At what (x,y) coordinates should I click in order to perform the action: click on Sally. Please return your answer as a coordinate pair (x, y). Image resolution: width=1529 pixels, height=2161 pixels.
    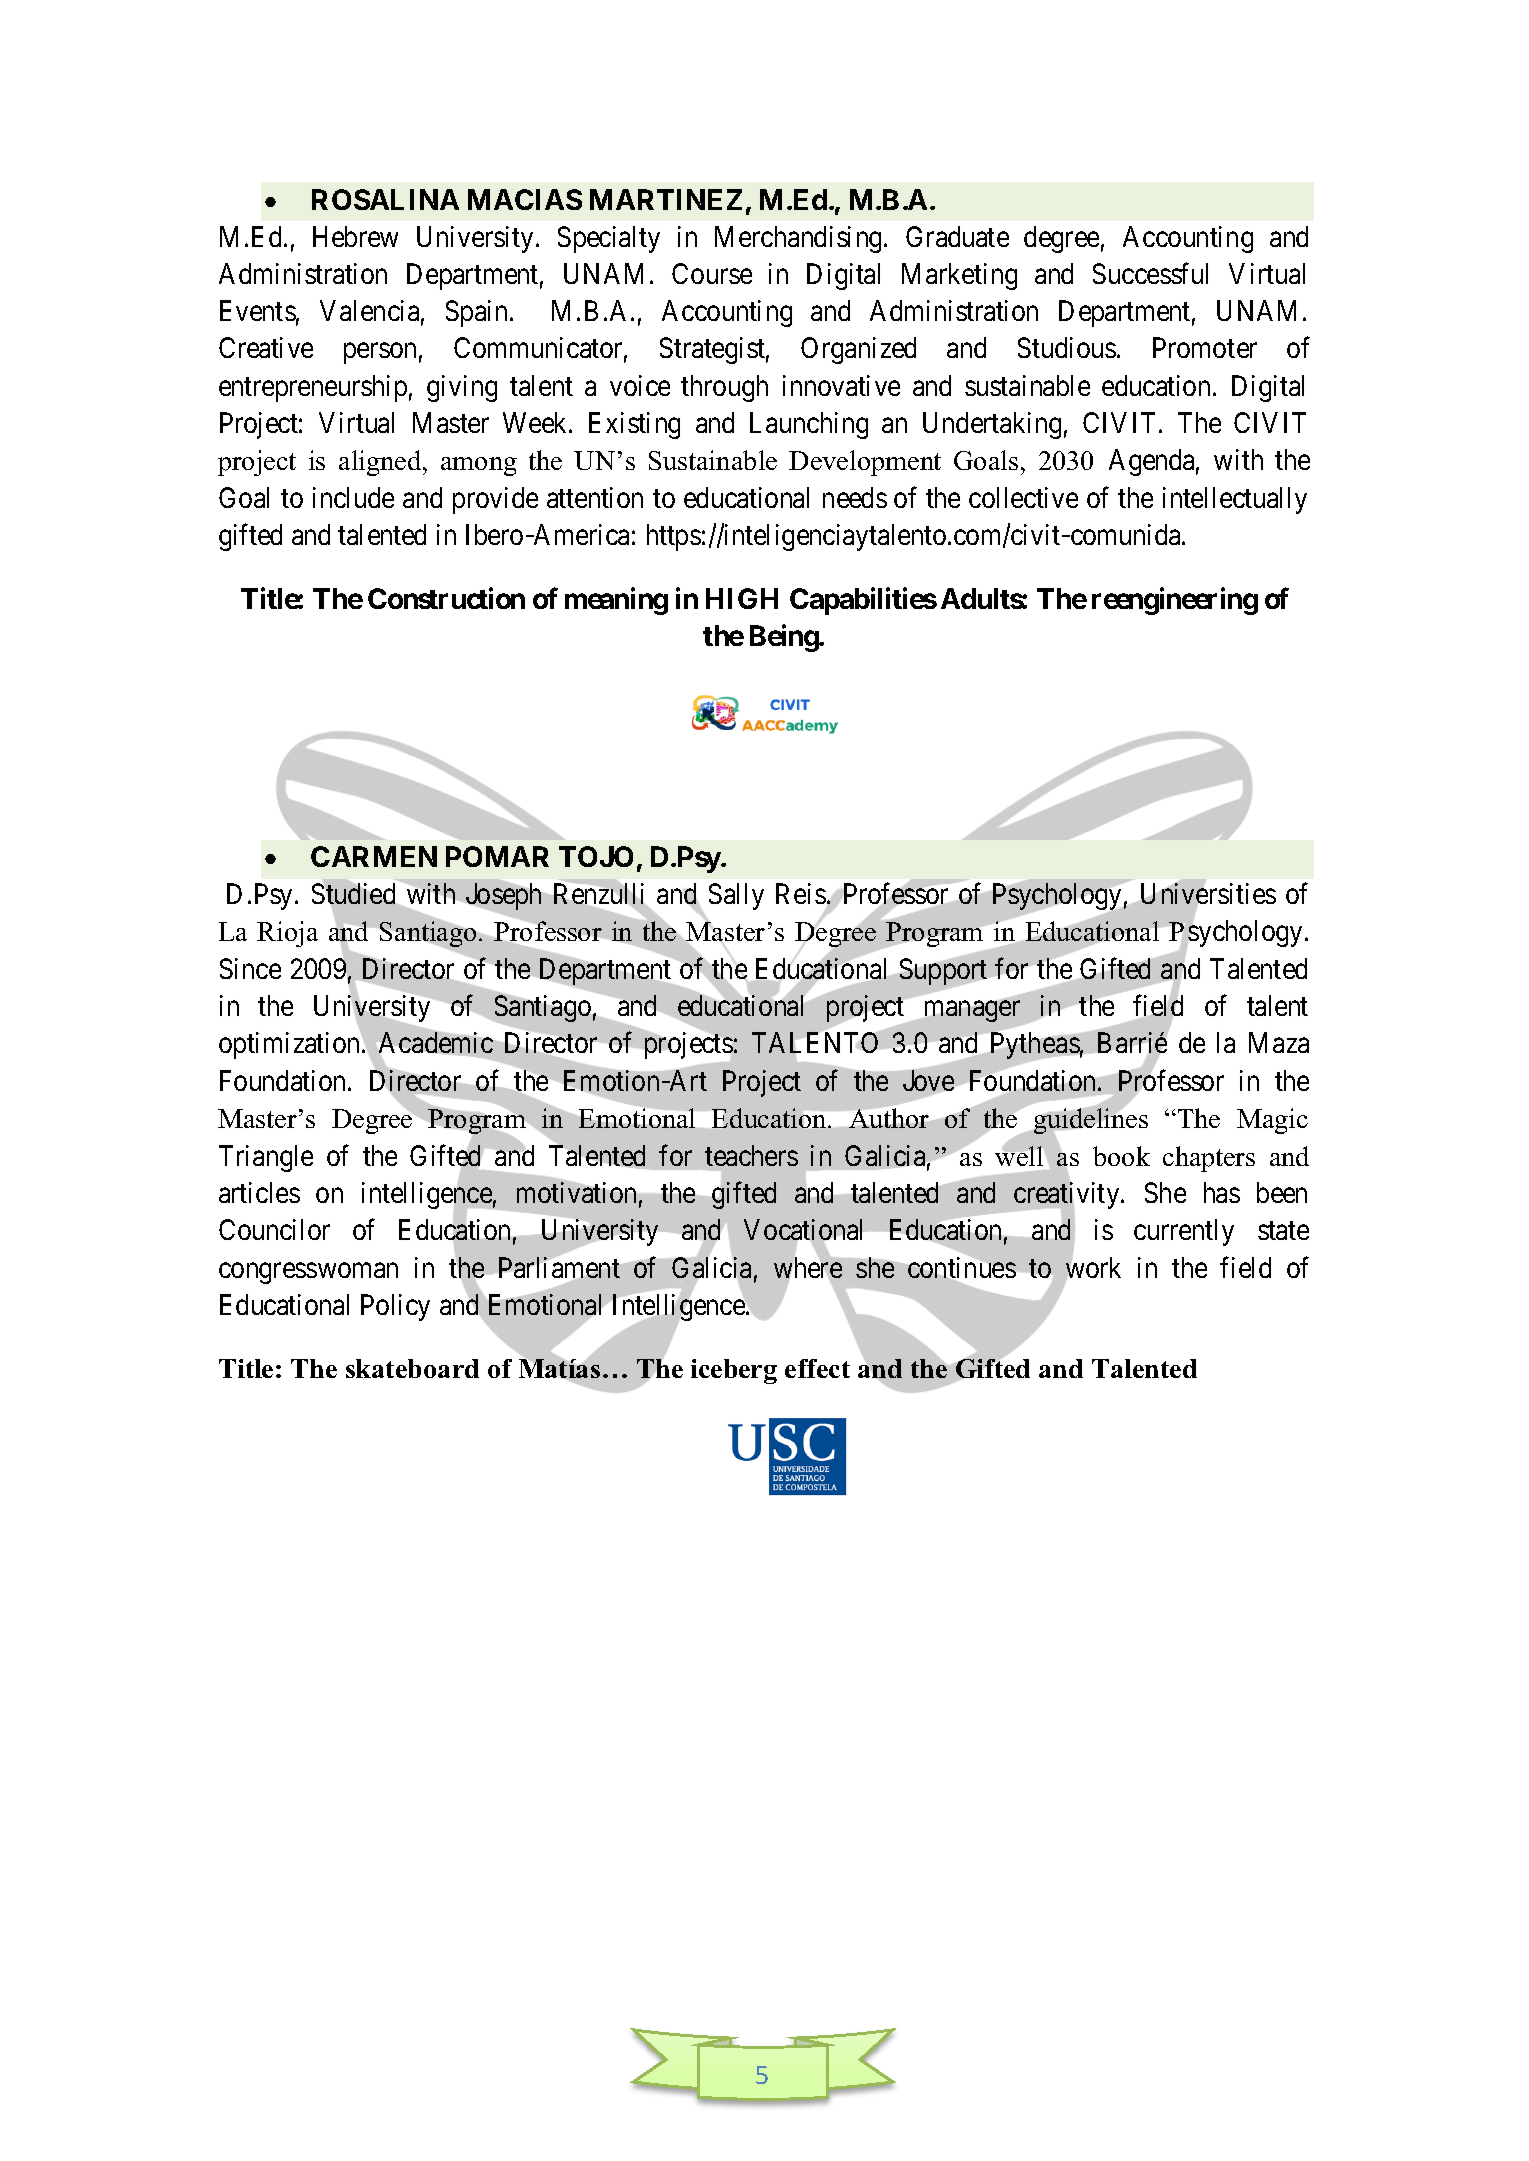
    Looking at the image, I should click on (736, 896).
